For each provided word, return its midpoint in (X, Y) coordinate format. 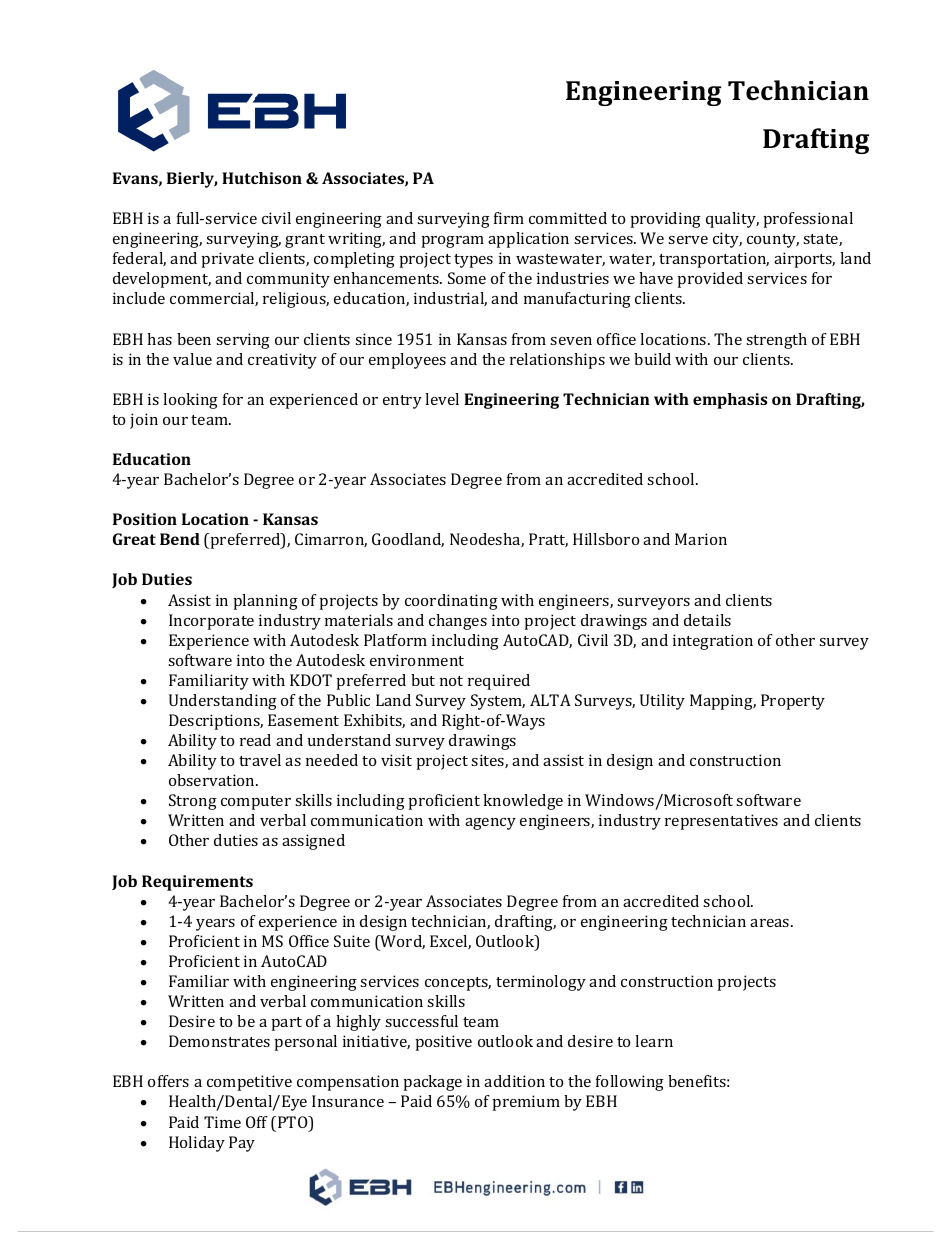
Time (222, 1122)
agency (490, 824)
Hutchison (262, 178)
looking (190, 401)
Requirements (197, 883)
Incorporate (211, 622)
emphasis (730, 401)
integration (713, 642)
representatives (721, 822)
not (451, 681)
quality (732, 220)
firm (509, 218)
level (442, 399)
